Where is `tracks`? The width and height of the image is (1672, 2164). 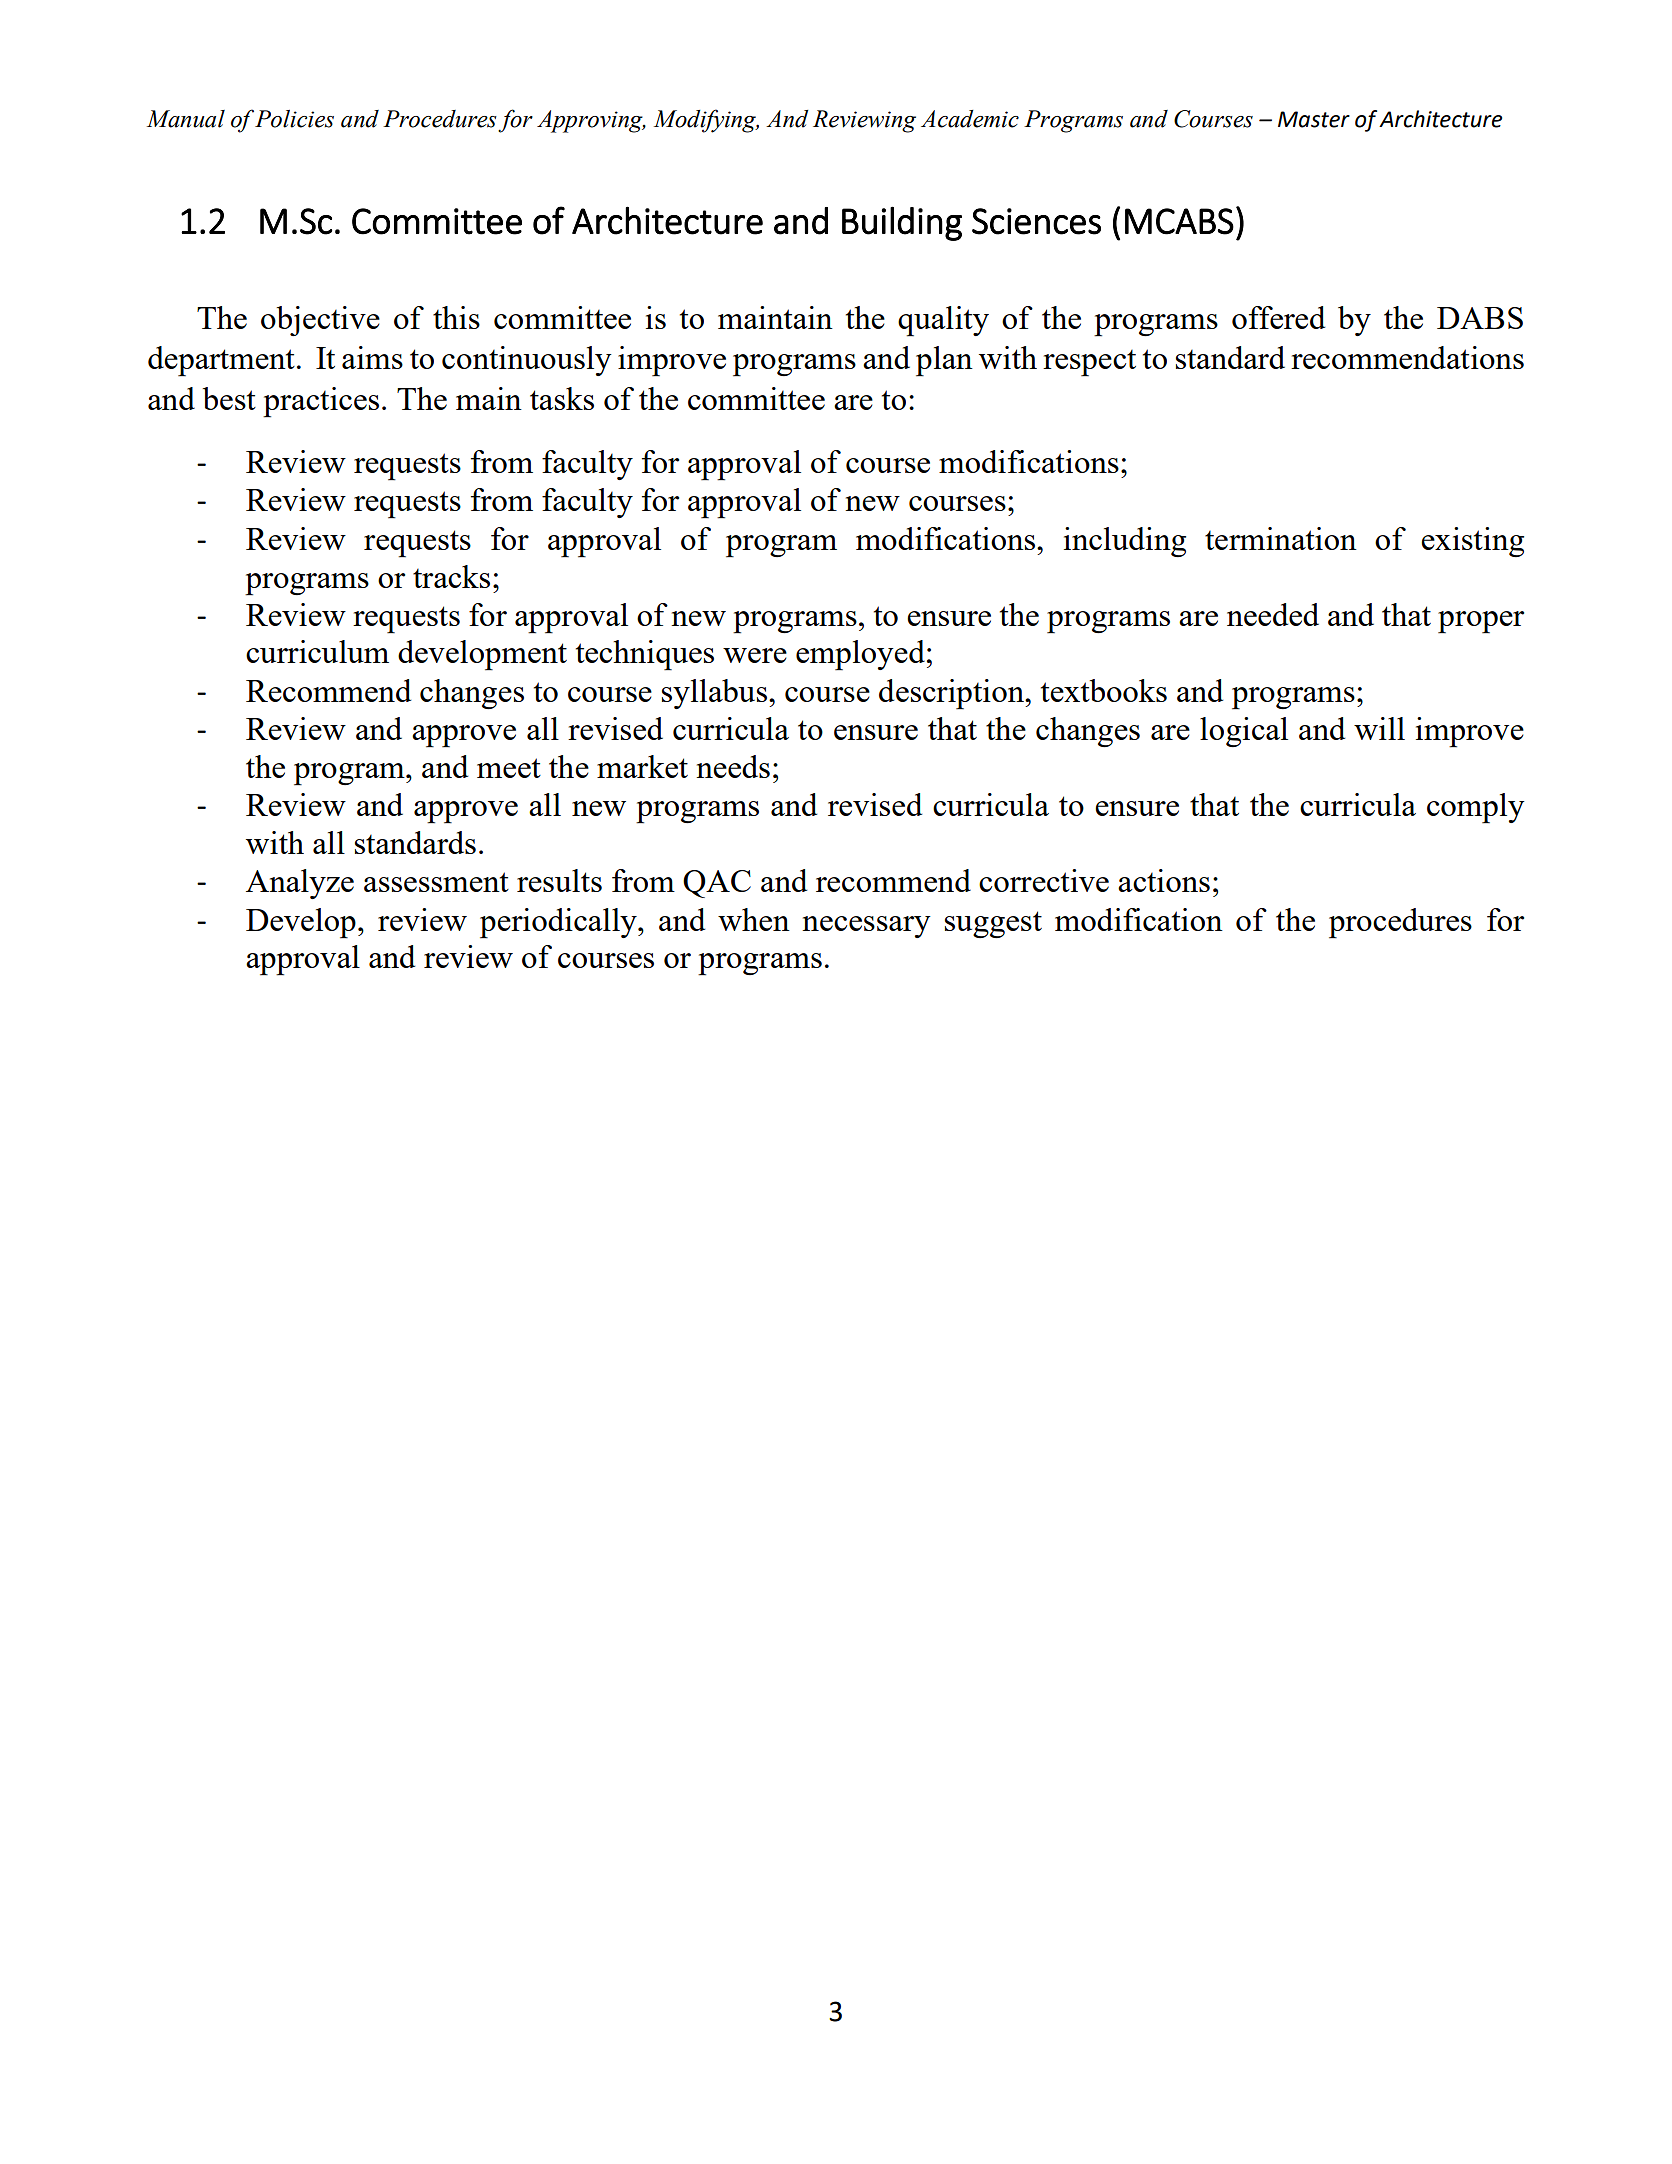 tracks is located at coordinates (451, 576).
